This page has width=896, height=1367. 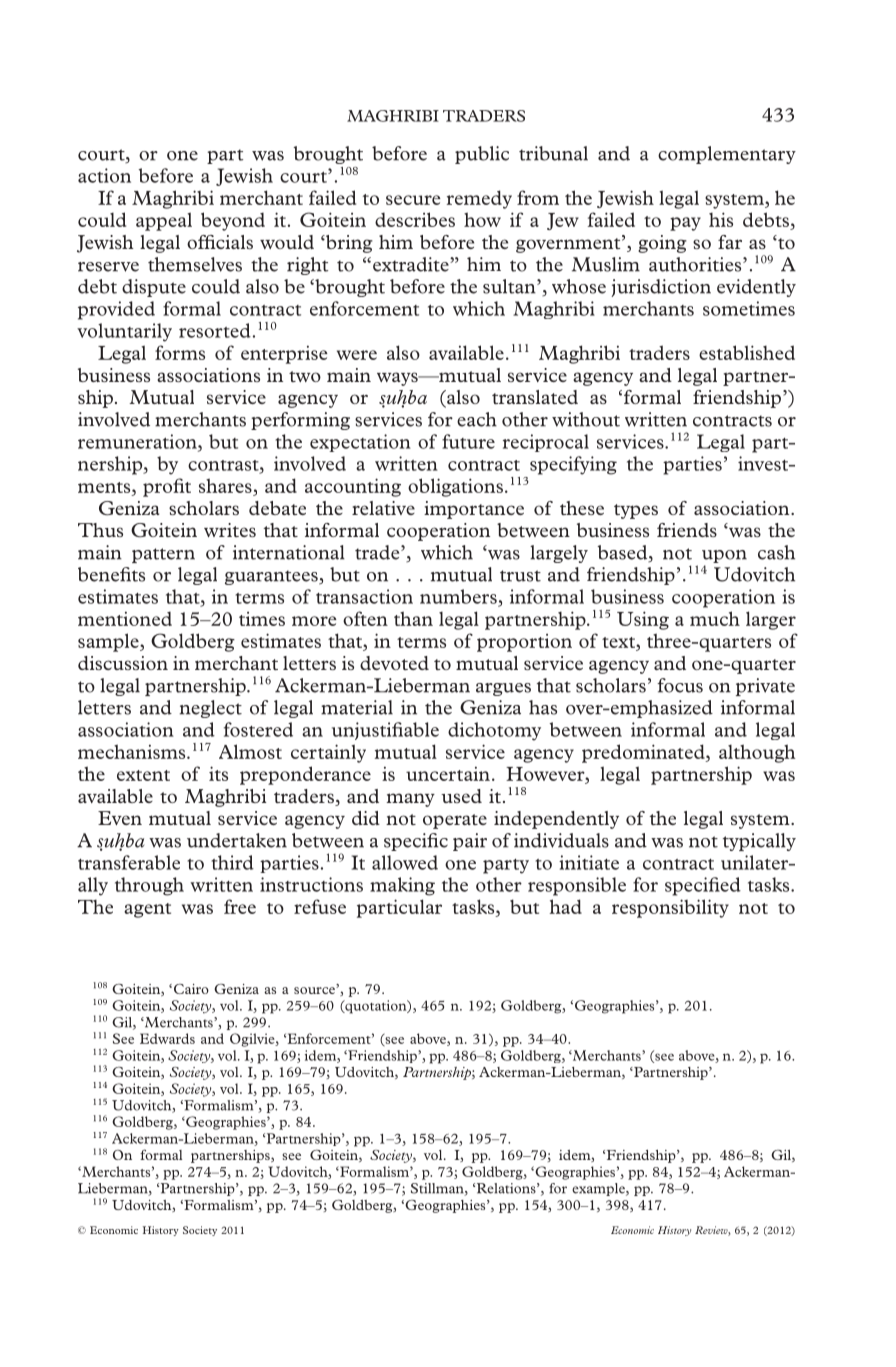 What do you see at coordinates (163, 555) in the page?
I see `pattern` at bounding box center [163, 555].
